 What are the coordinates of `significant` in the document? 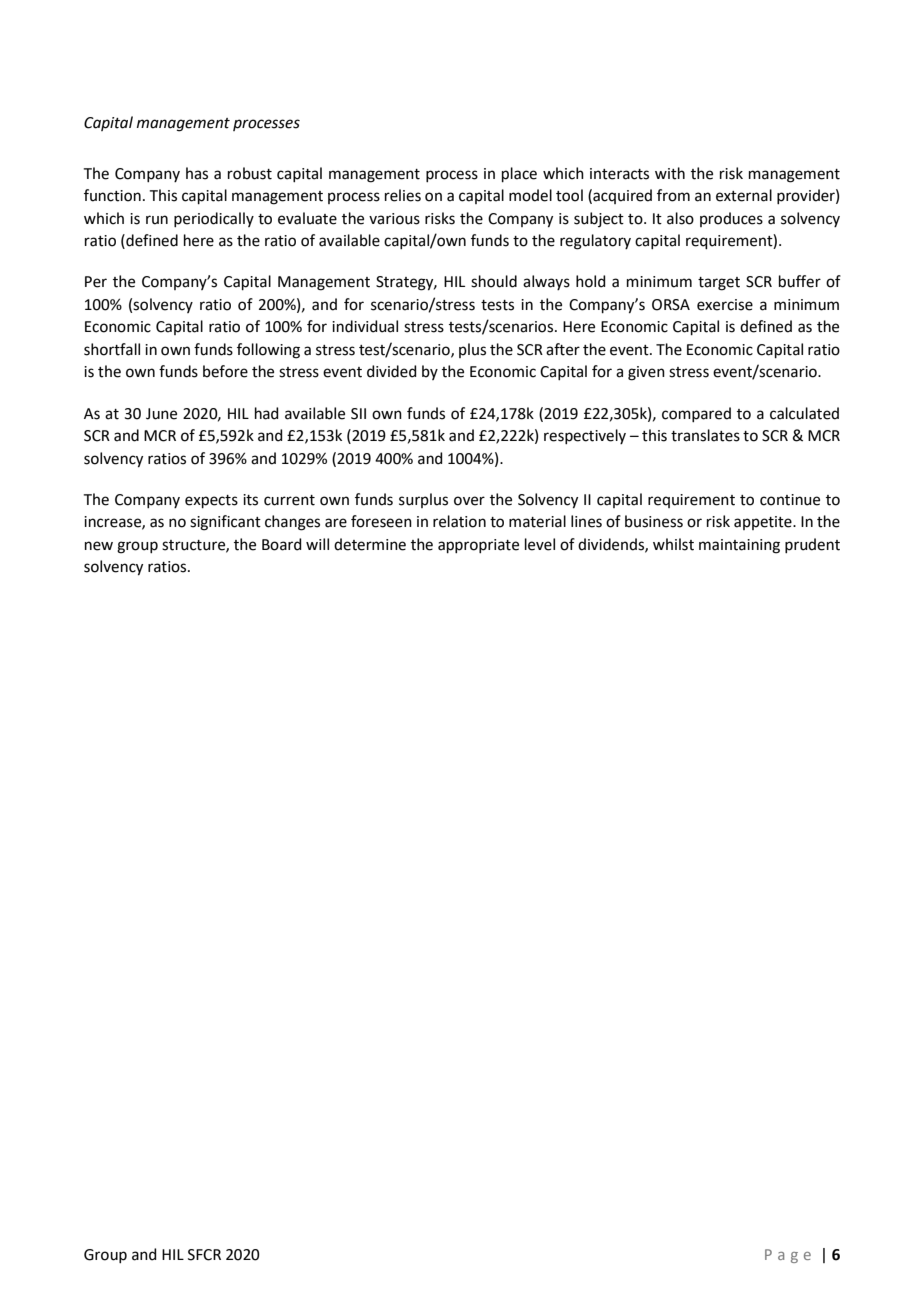 It's located at (225, 523).
